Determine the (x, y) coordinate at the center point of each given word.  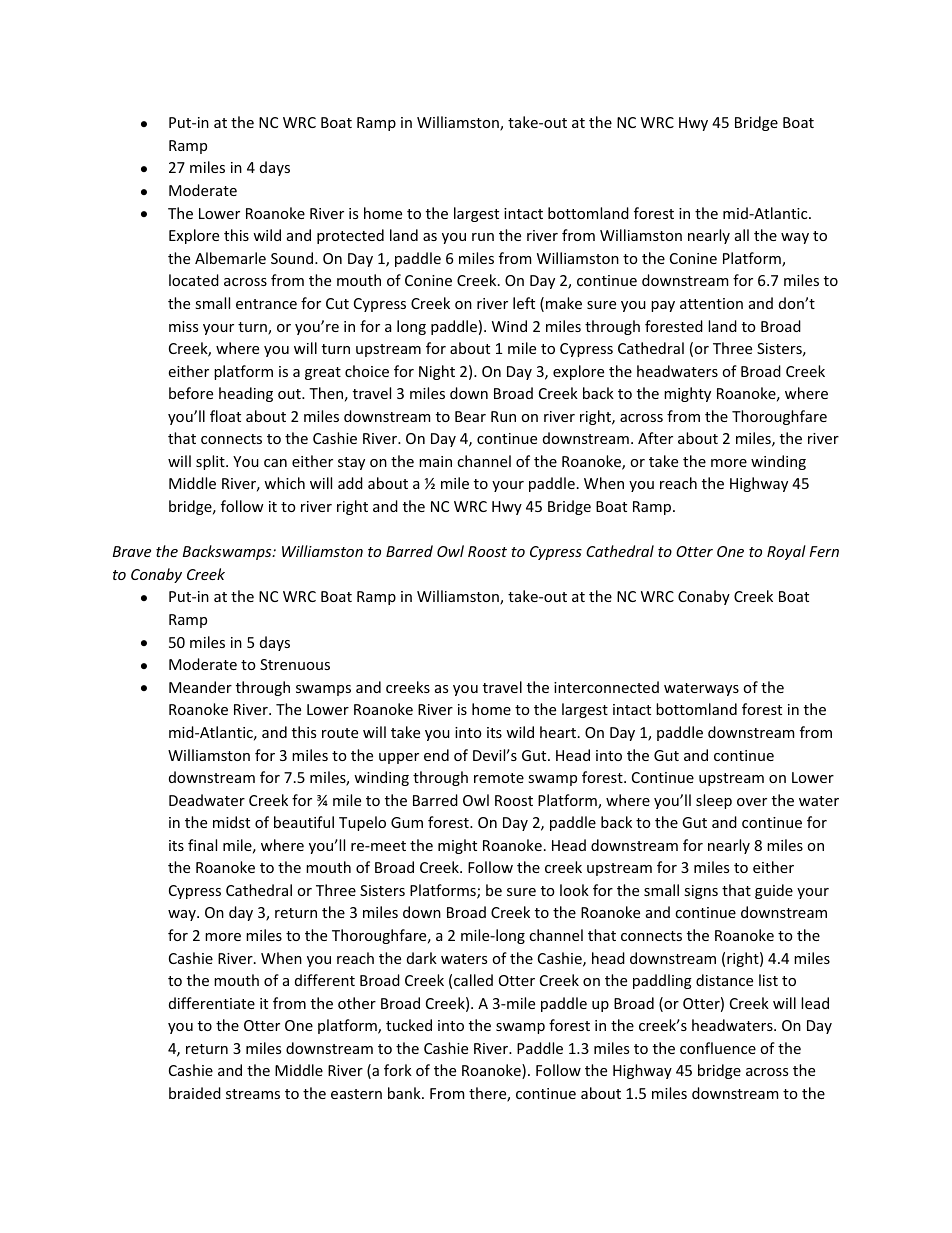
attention (711, 303)
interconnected (606, 687)
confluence (718, 1048)
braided (195, 1093)
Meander (200, 687)
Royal (786, 552)
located (194, 280)
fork (398, 1070)
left (524, 303)
